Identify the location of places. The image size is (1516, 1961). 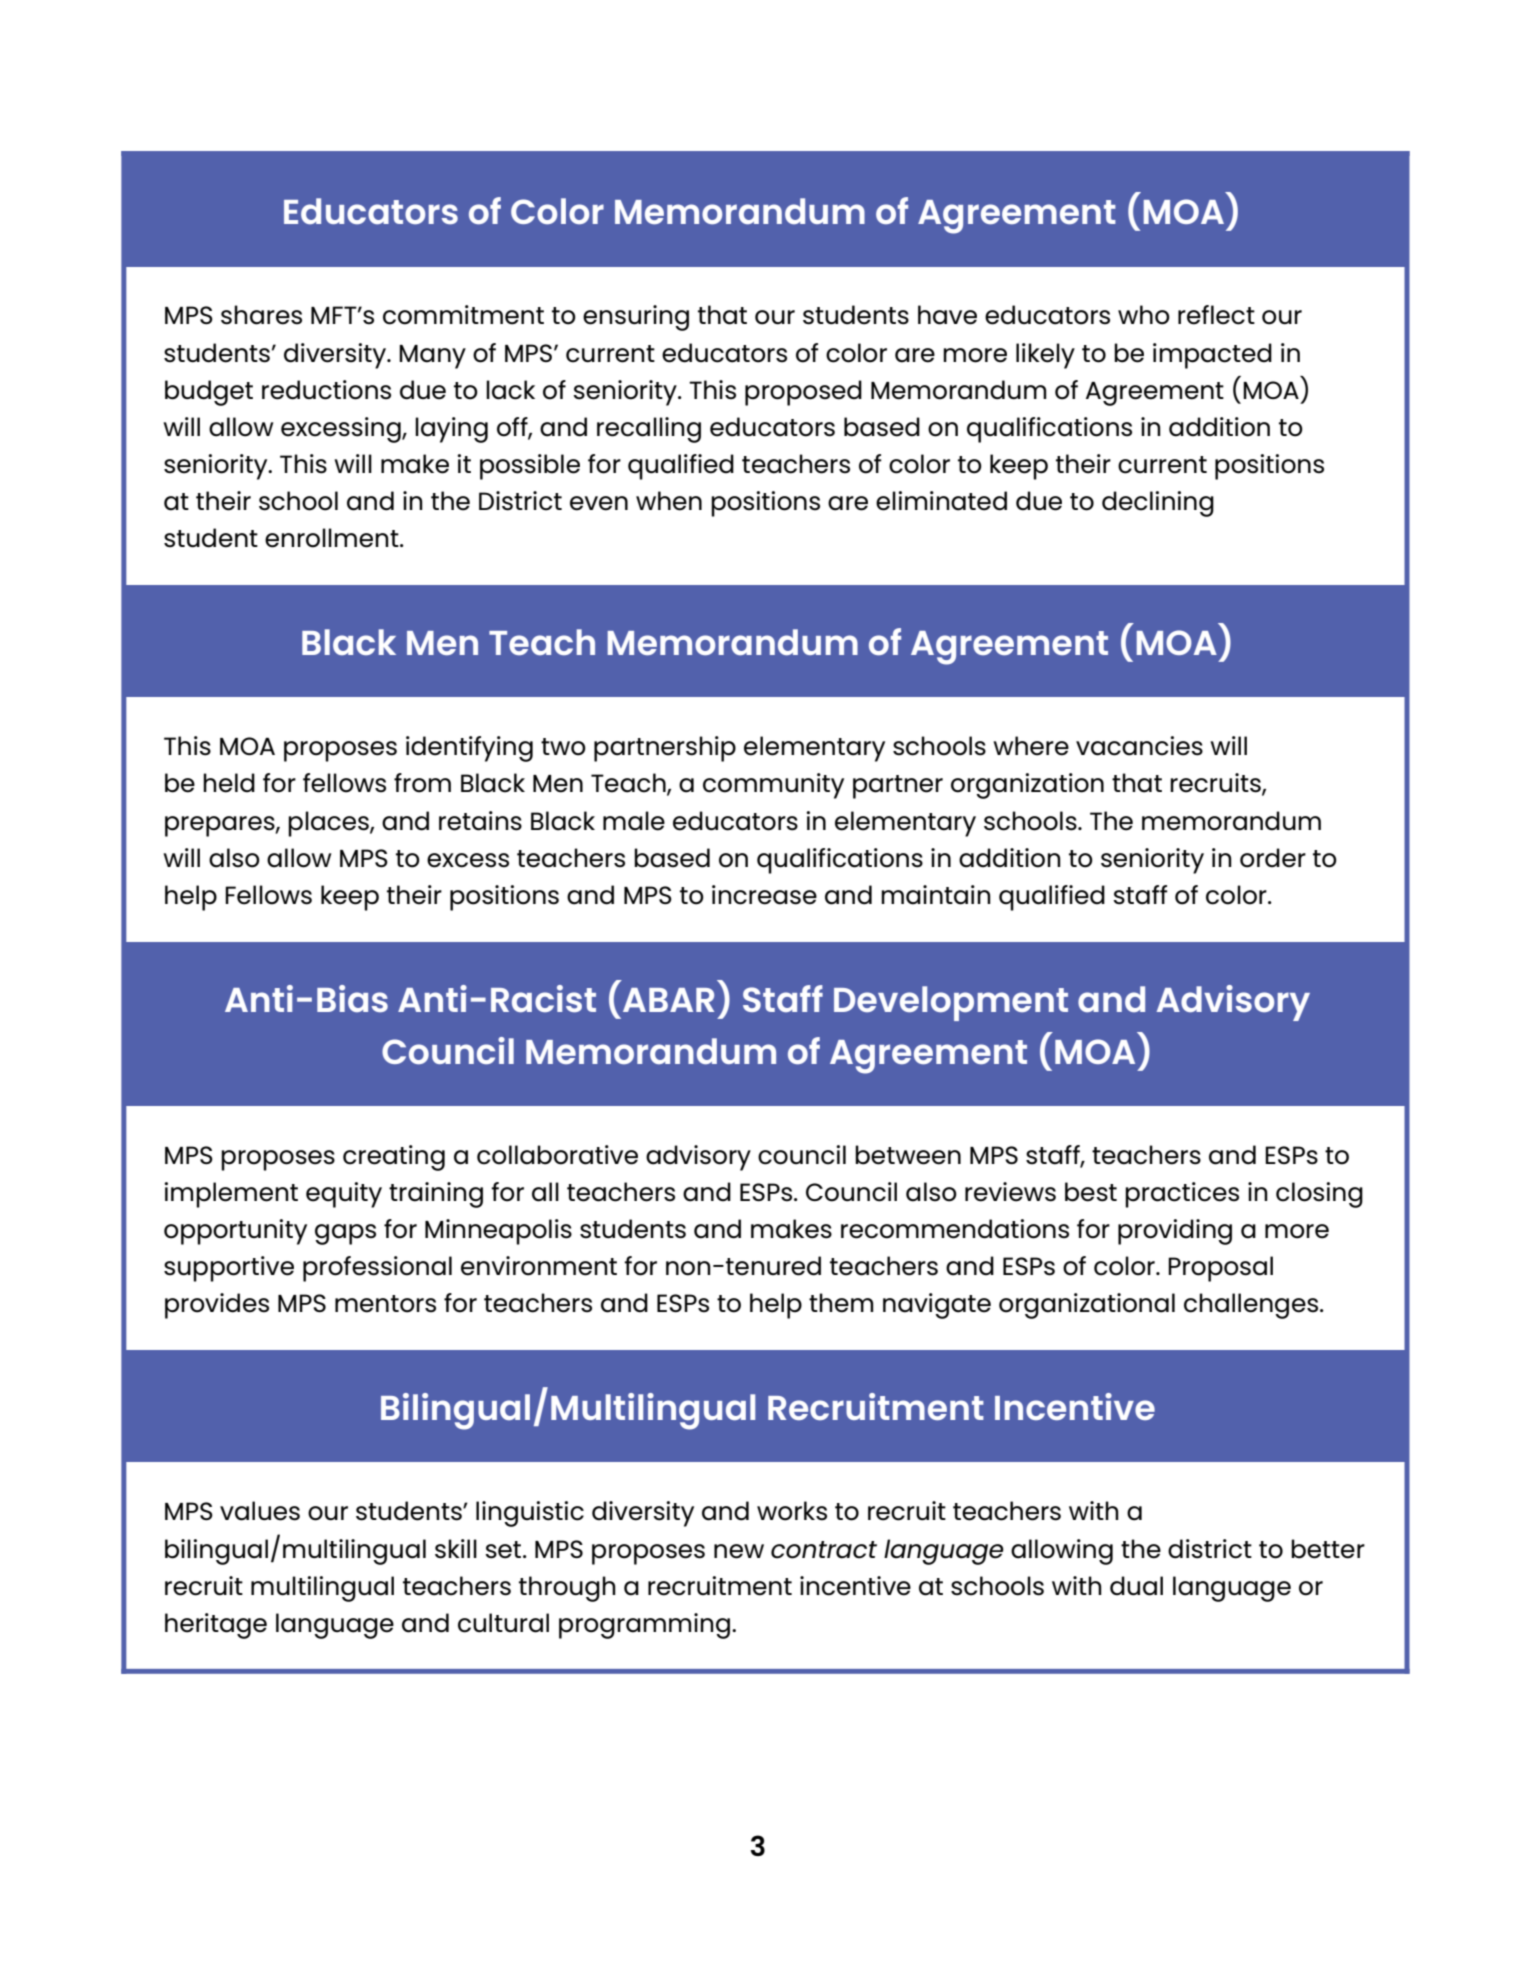
(329, 824).
